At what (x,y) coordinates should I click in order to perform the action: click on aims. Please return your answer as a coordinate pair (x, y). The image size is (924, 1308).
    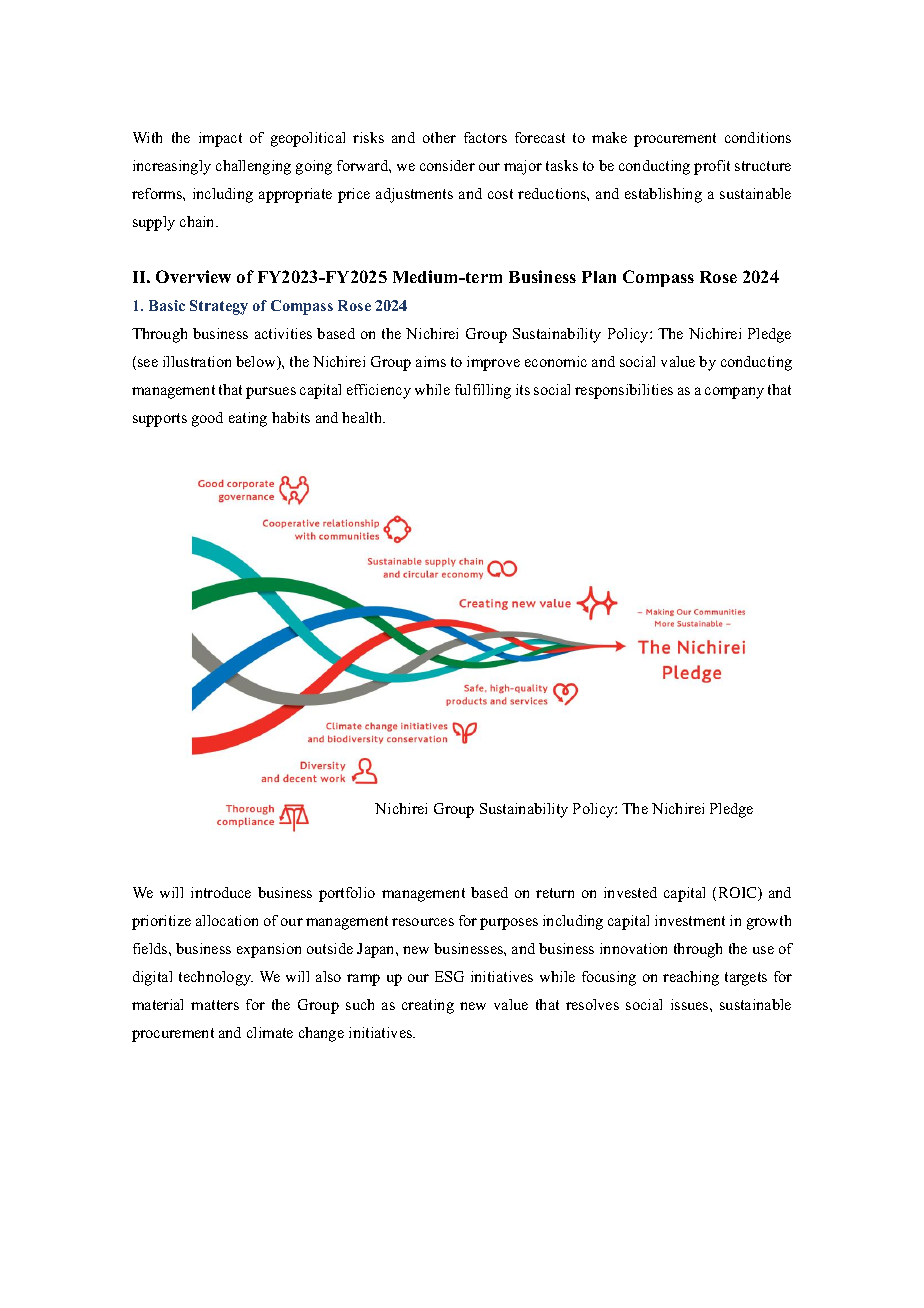
    Looking at the image, I should click on (431, 361).
